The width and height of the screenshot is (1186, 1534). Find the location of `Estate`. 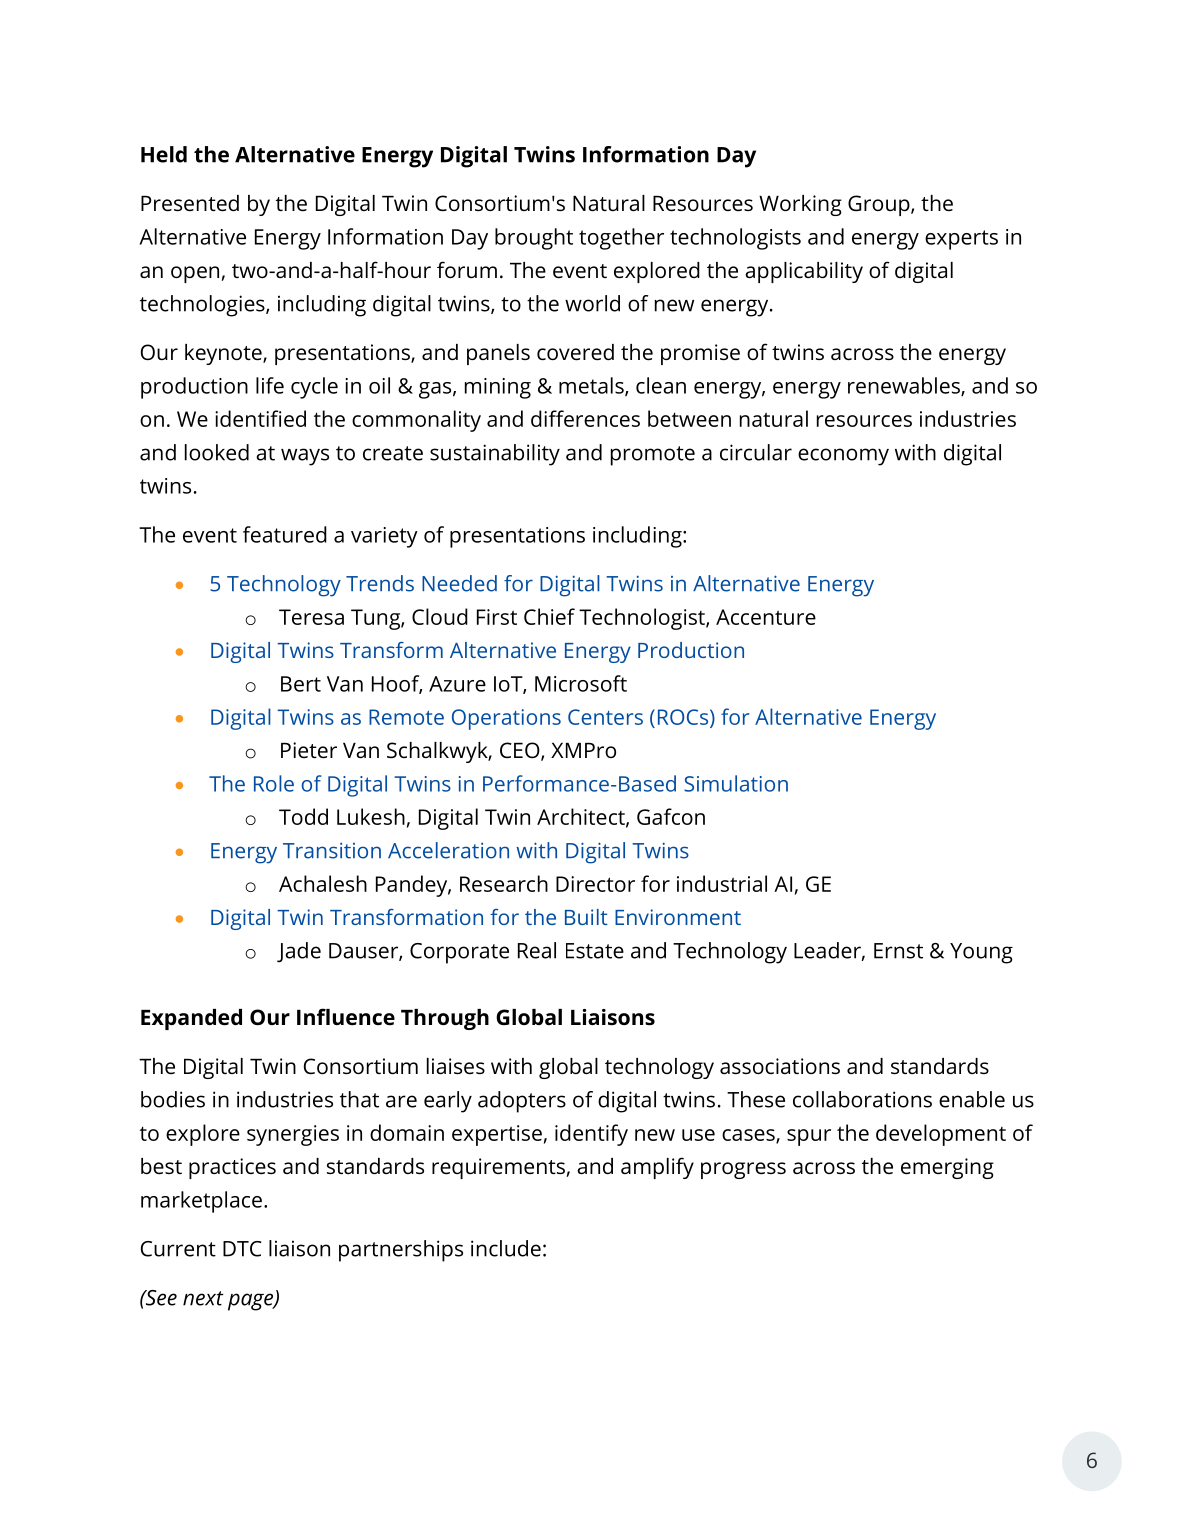

Estate is located at coordinates (595, 951).
